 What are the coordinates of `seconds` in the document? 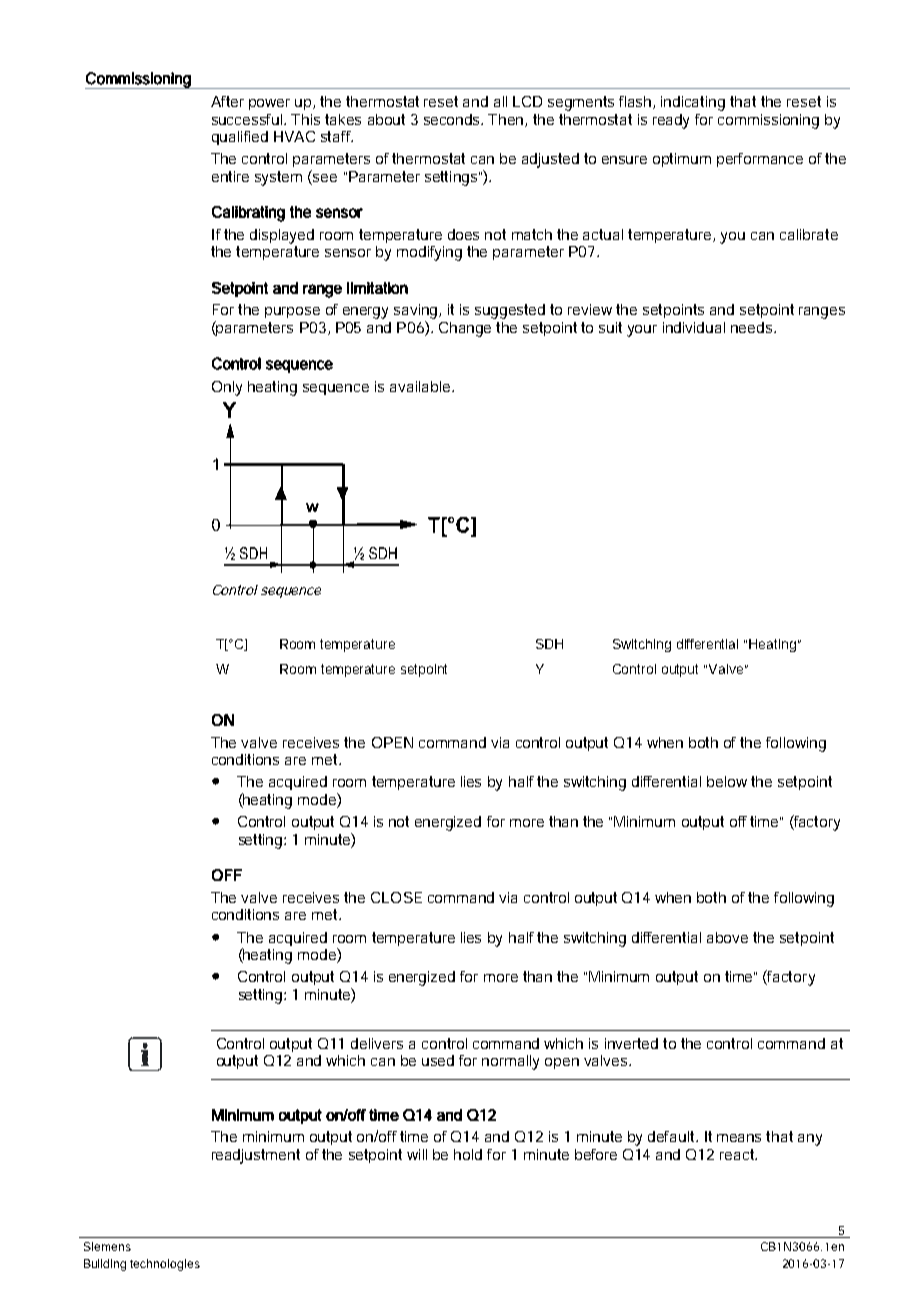 It's located at (453, 119).
